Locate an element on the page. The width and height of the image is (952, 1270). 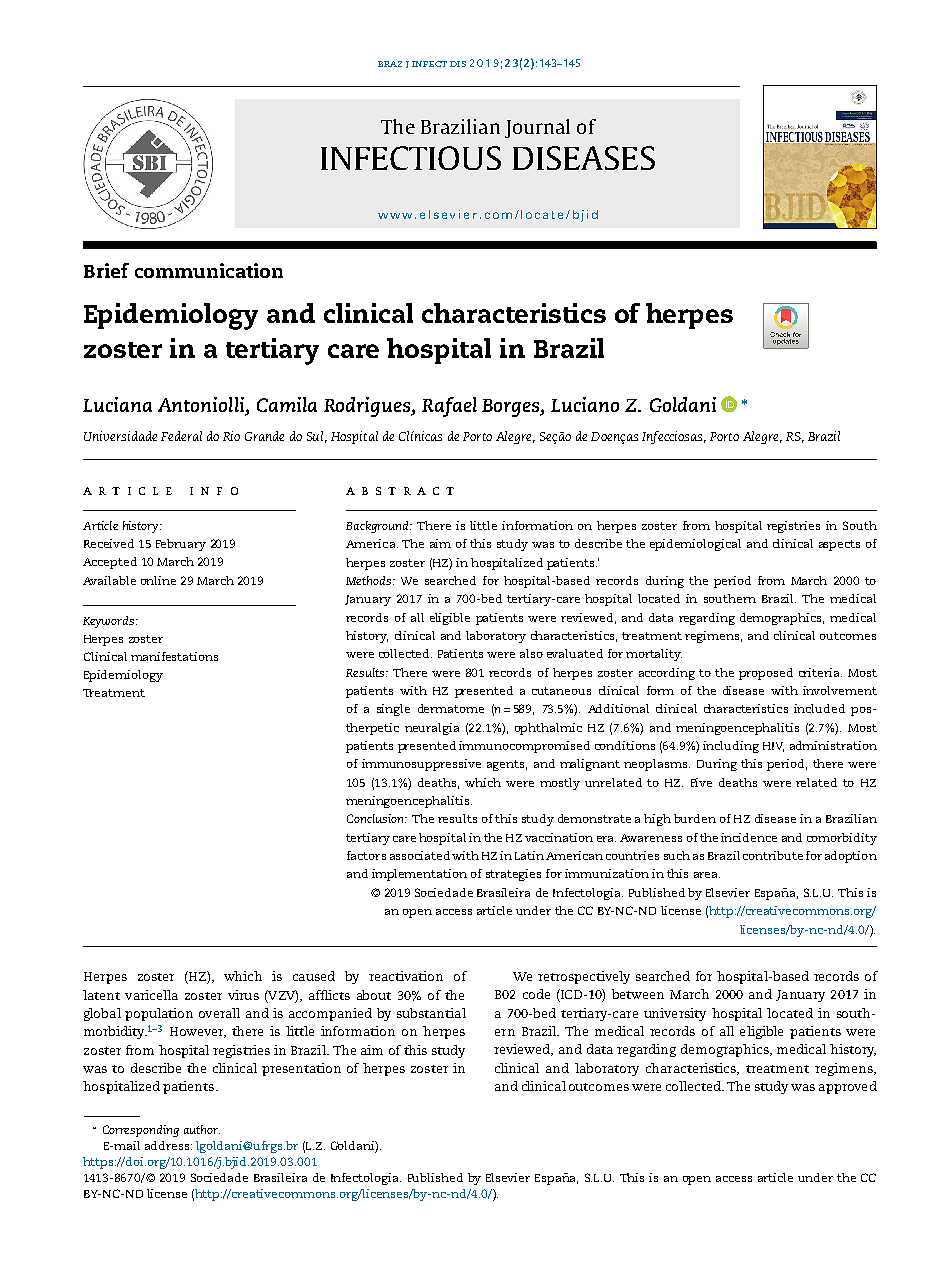
Rafael is located at coordinates (449, 407).
